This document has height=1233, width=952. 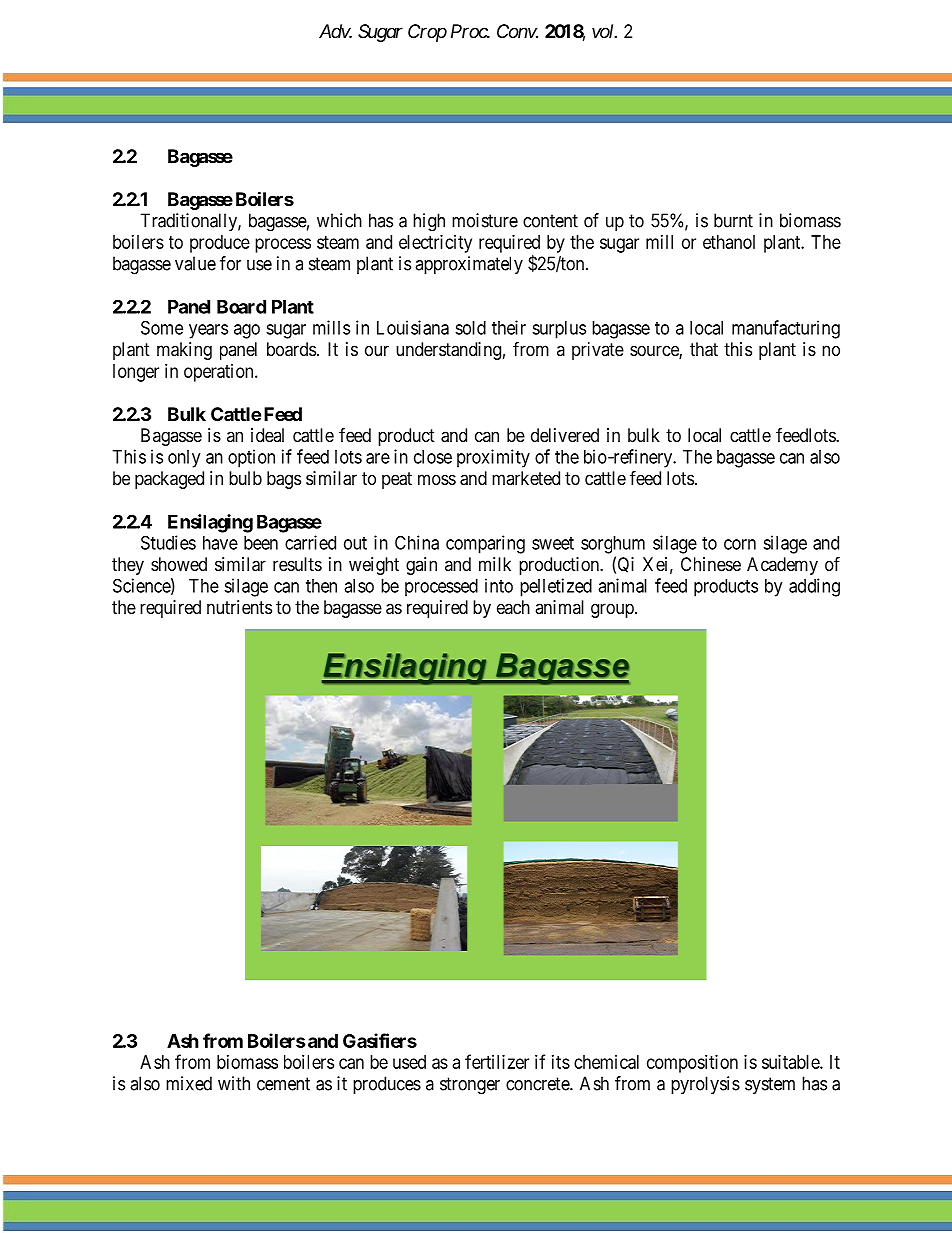 What do you see at coordinates (239, 607) in the document?
I see `nutrients` at bounding box center [239, 607].
